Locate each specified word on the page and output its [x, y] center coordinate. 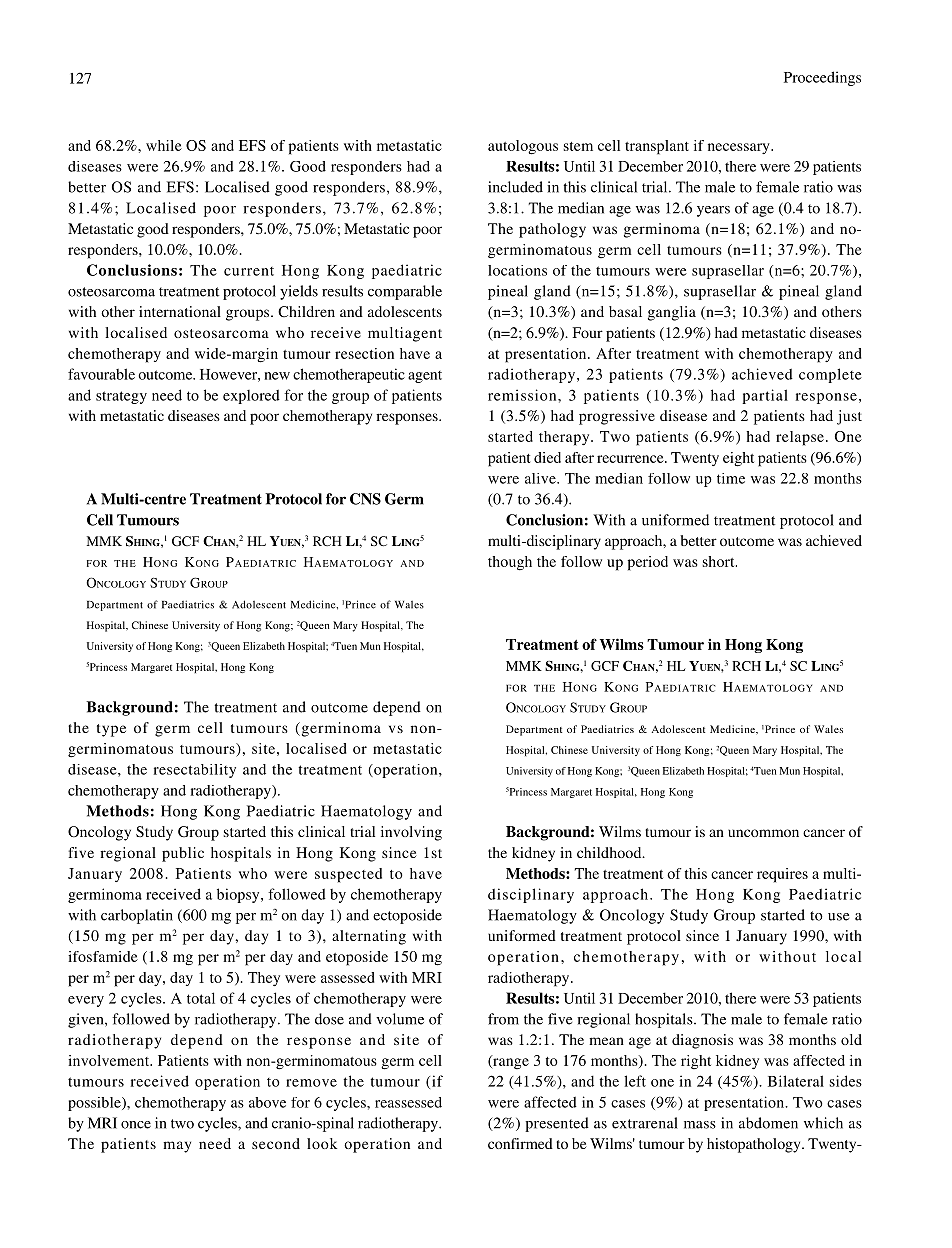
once [136, 1125]
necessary [740, 148]
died [547, 457]
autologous [523, 147]
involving [411, 833]
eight [738, 459]
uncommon [763, 833]
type [111, 730]
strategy [121, 397]
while [164, 145]
